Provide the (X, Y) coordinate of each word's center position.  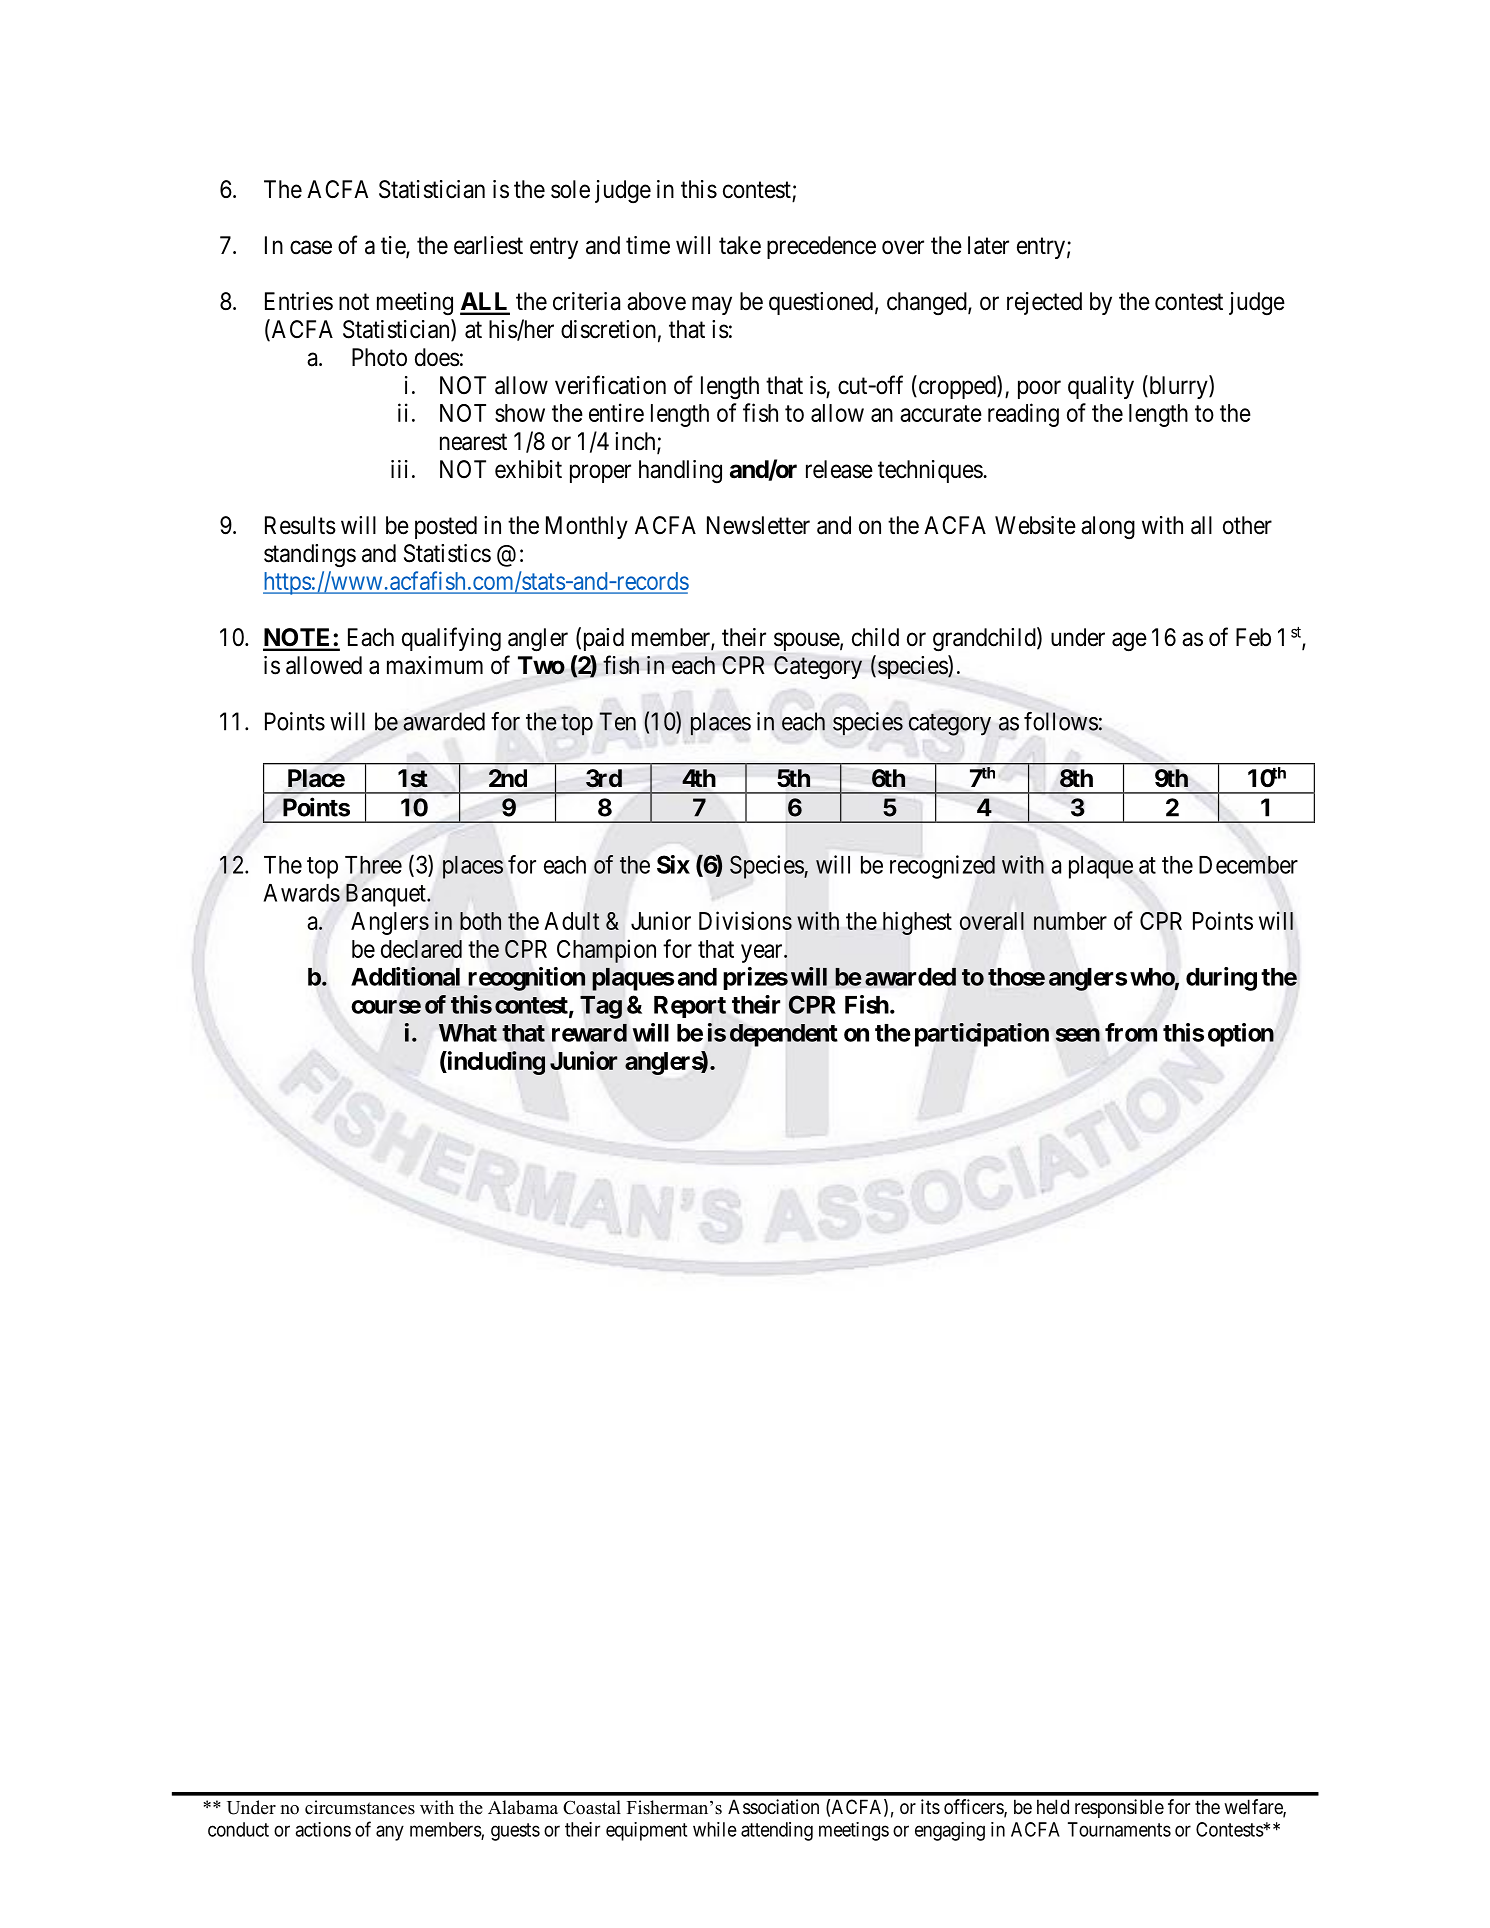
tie (394, 246)
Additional (405, 976)
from (1131, 1032)
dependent (783, 1035)
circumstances (360, 1807)
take (740, 245)
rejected (1044, 303)
